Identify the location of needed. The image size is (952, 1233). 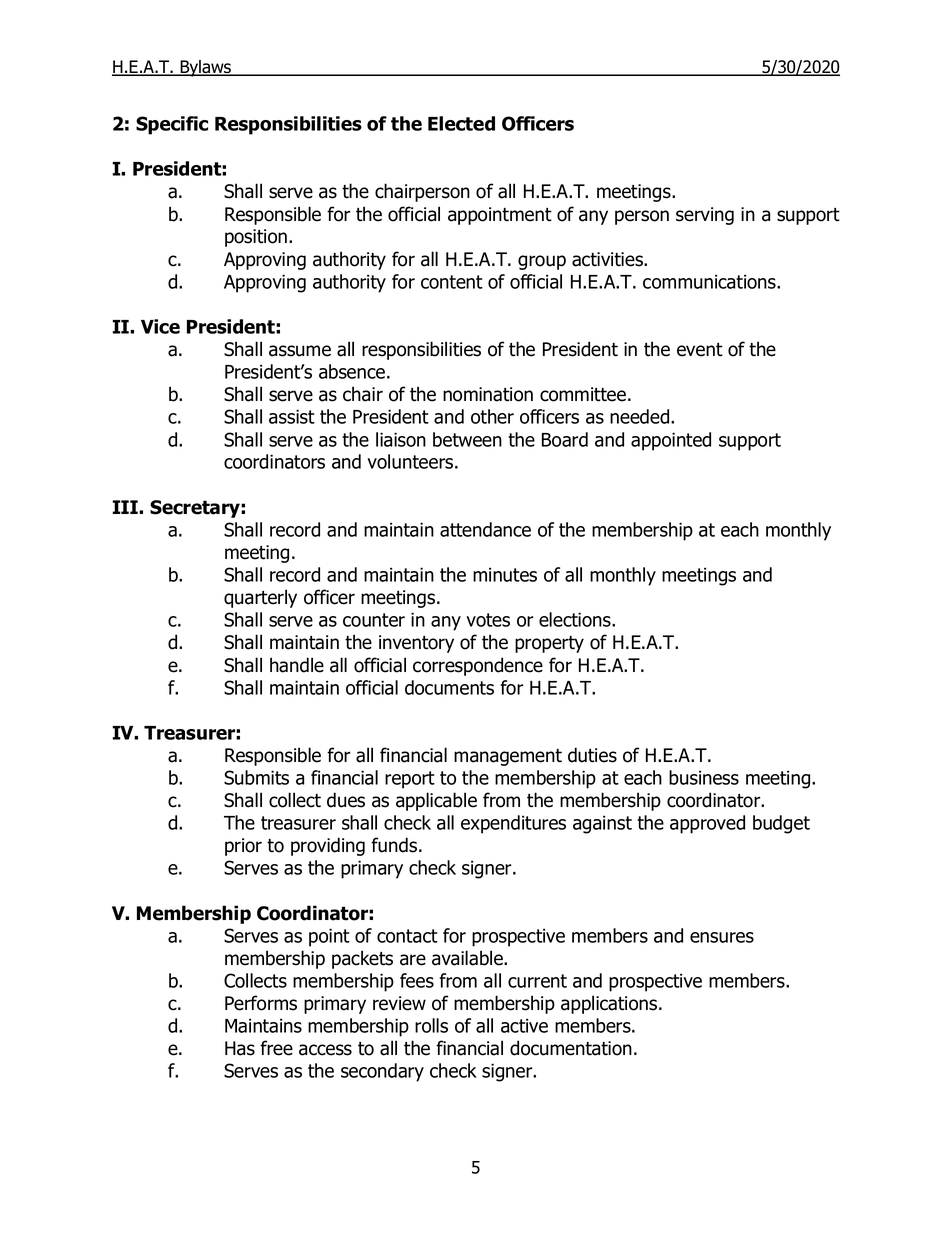
(641, 416).
